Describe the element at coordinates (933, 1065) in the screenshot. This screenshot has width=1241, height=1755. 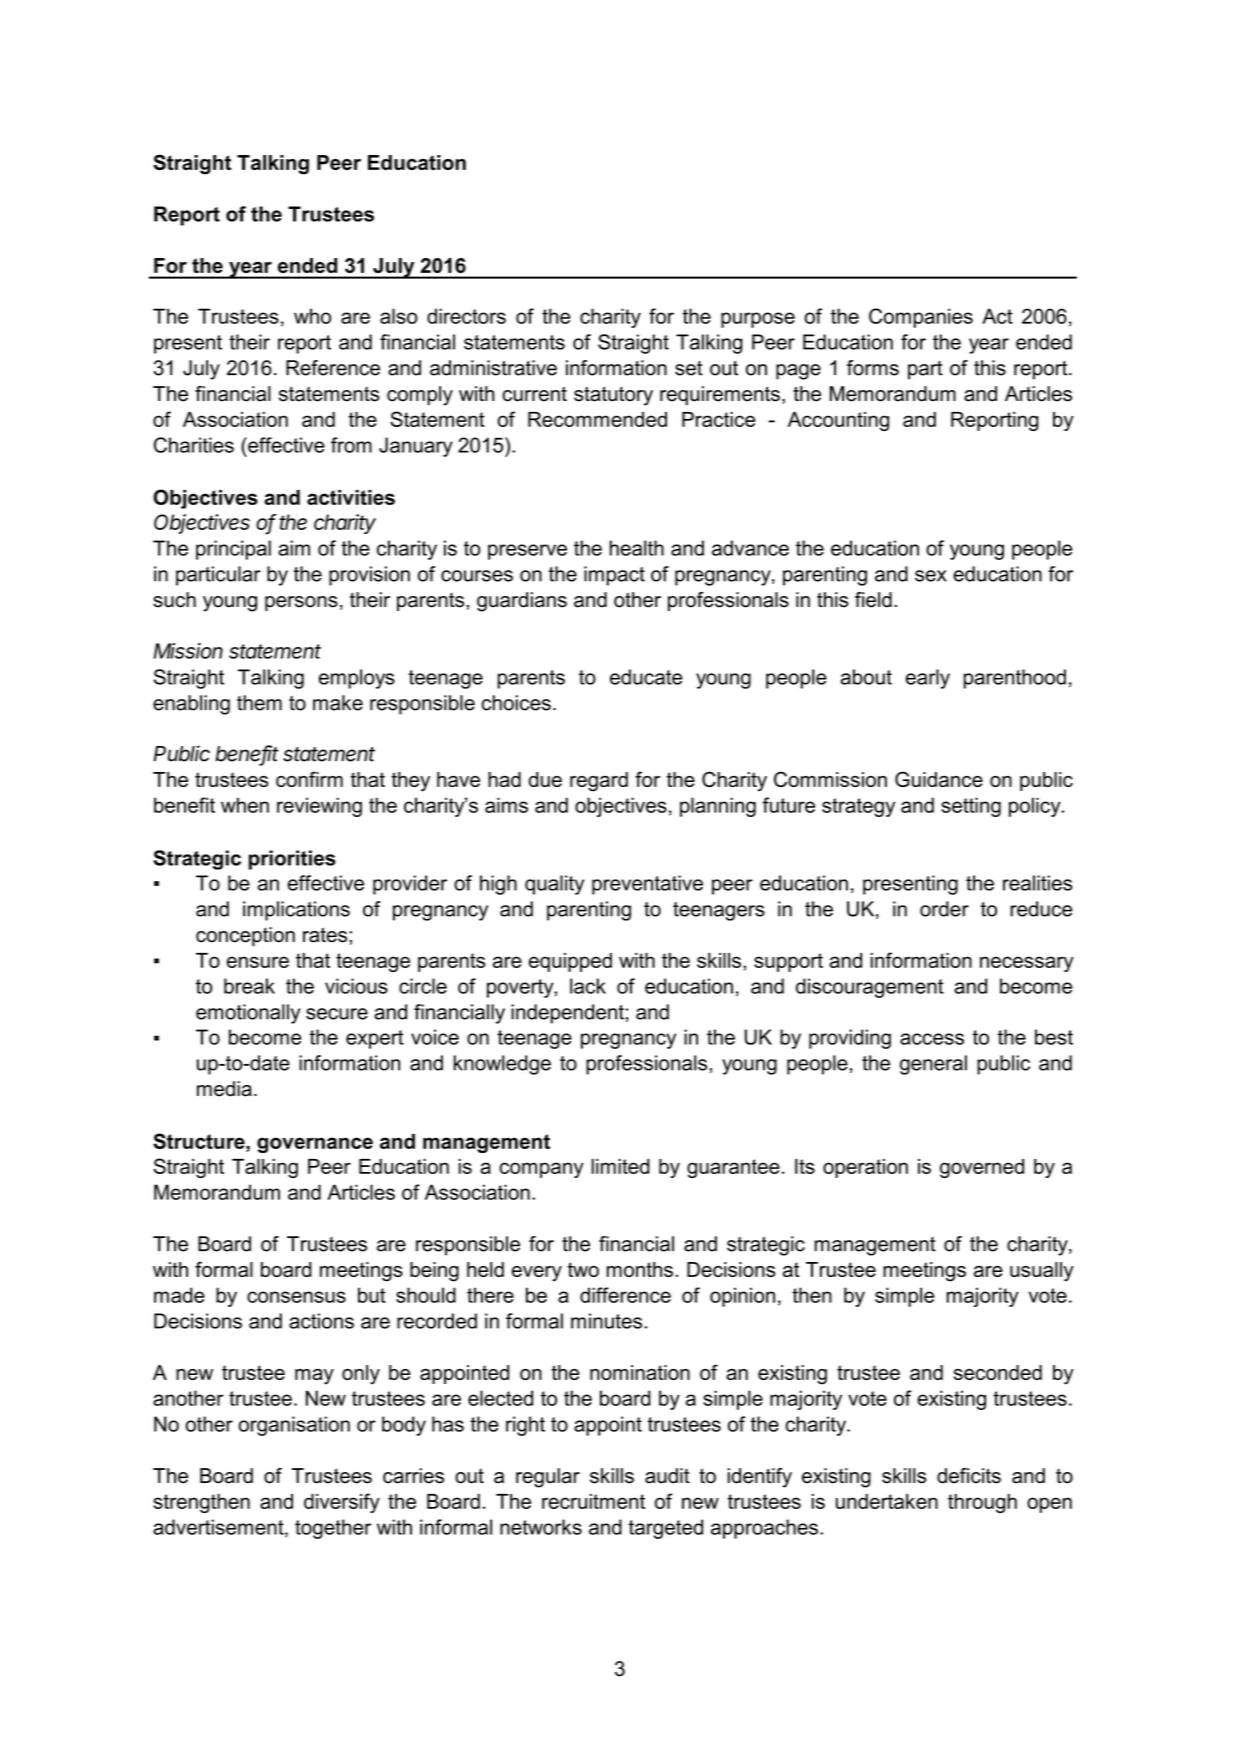
I see `general` at that location.
